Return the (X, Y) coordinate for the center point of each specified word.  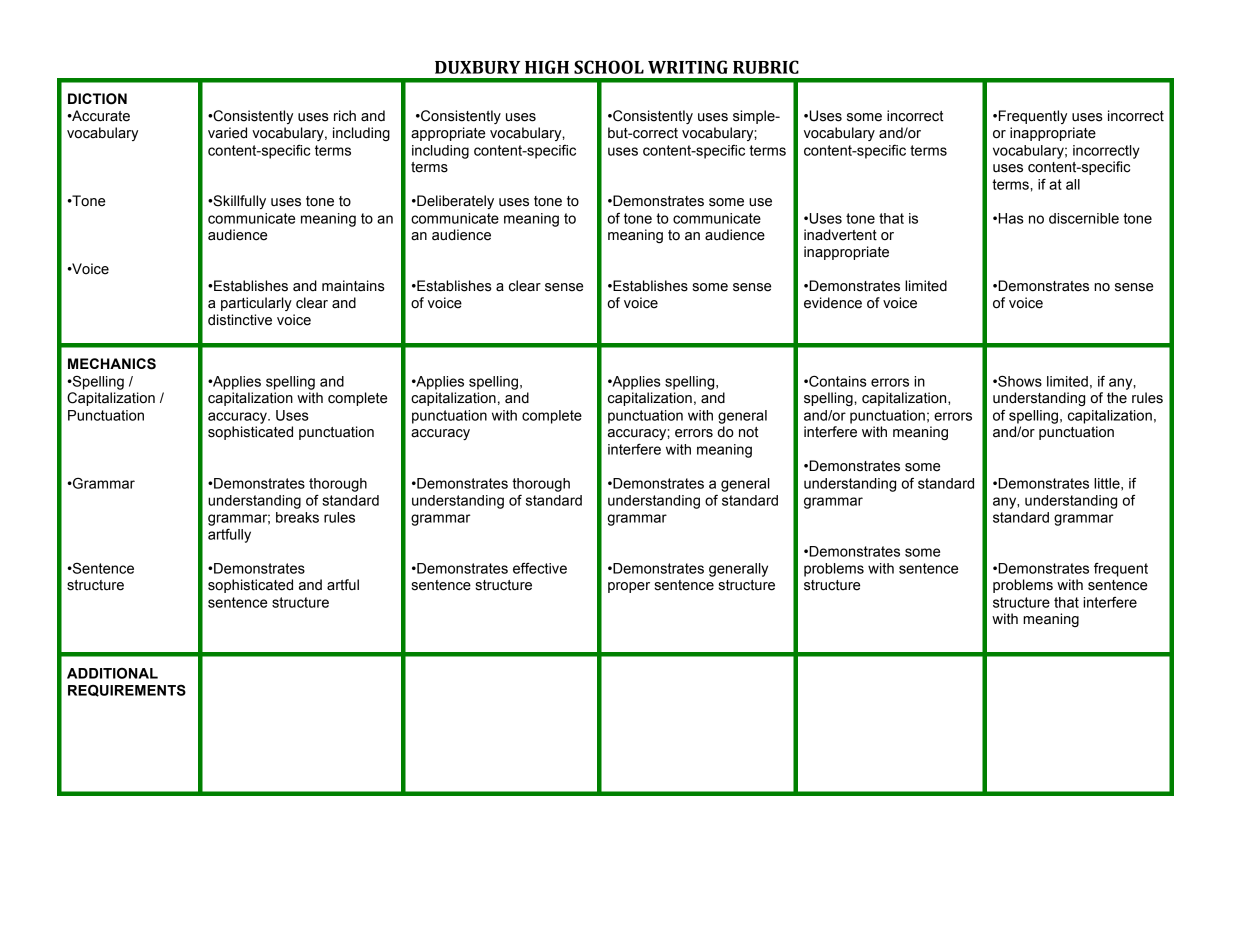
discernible (1084, 218)
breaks (297, 517)
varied (227, 133)
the (1117, 398)
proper (629, 587)
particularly (256, 304)
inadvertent (840, 235)
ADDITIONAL (112, 673)
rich (345, 116)
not (749, 432)
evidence (833, 303)
